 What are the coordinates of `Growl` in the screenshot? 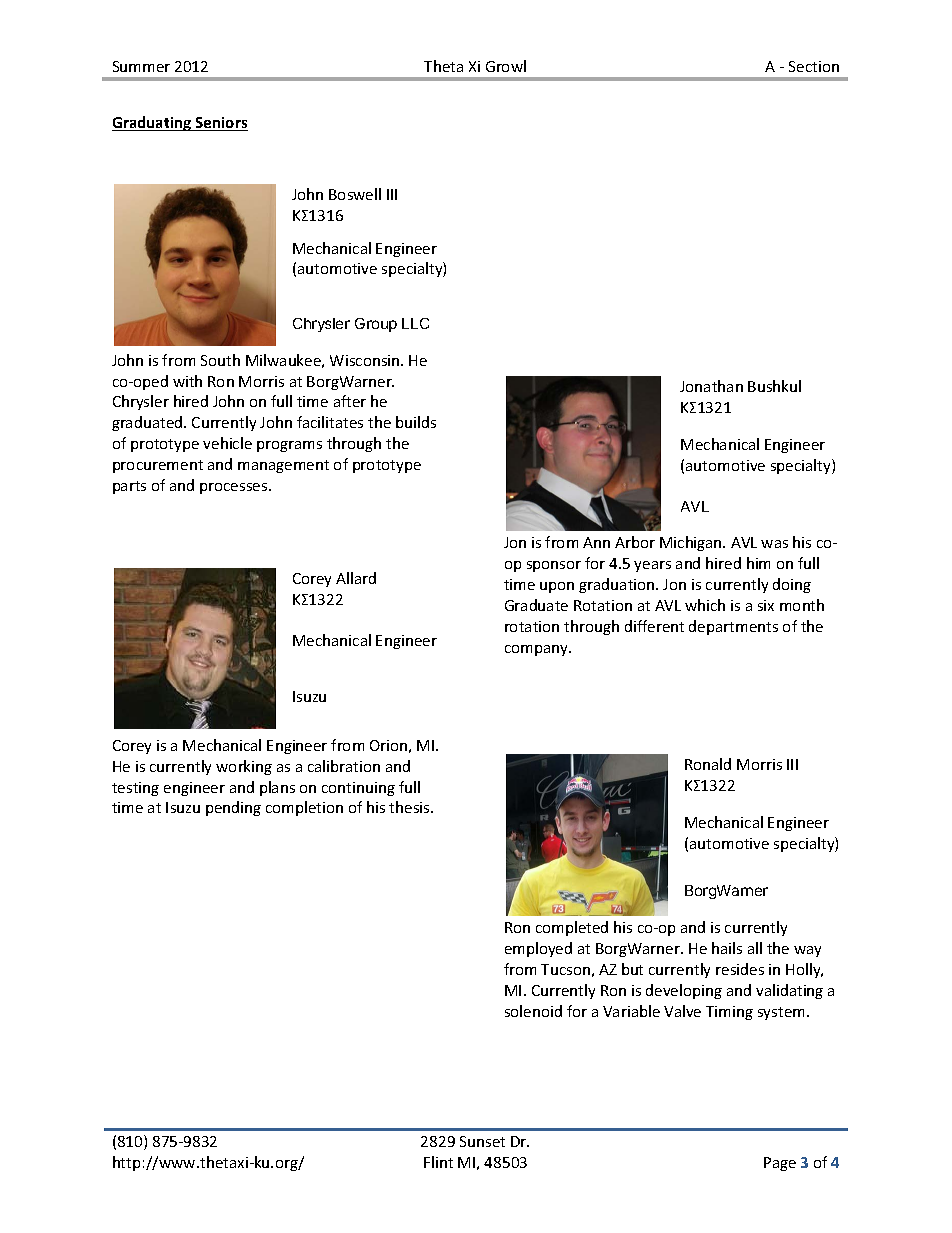 It's located at (506, 66).
